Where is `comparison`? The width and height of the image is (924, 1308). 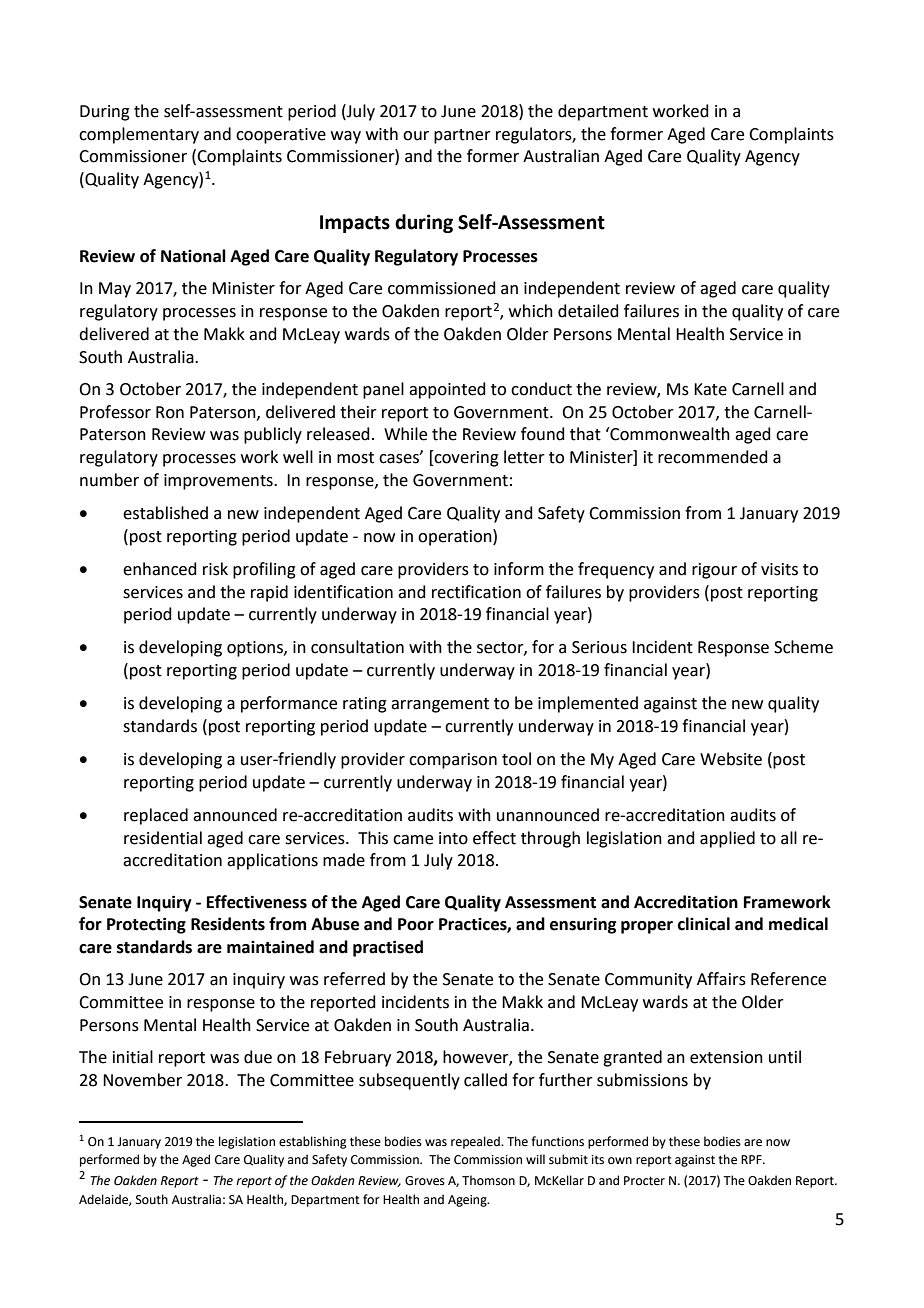 comparison is located at coordinates (453, 761).
